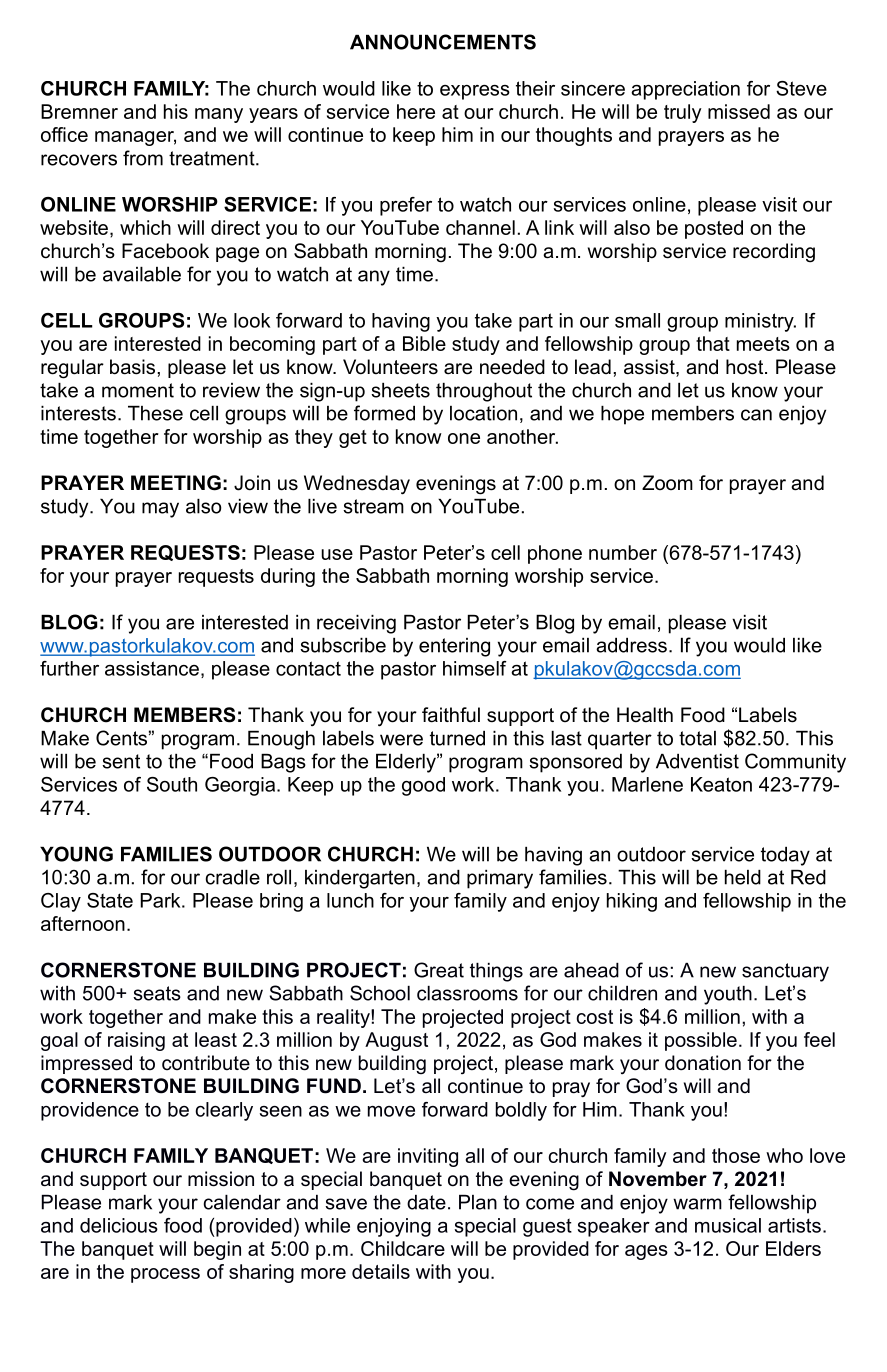  I want to click on seats, so click(157, 993).
